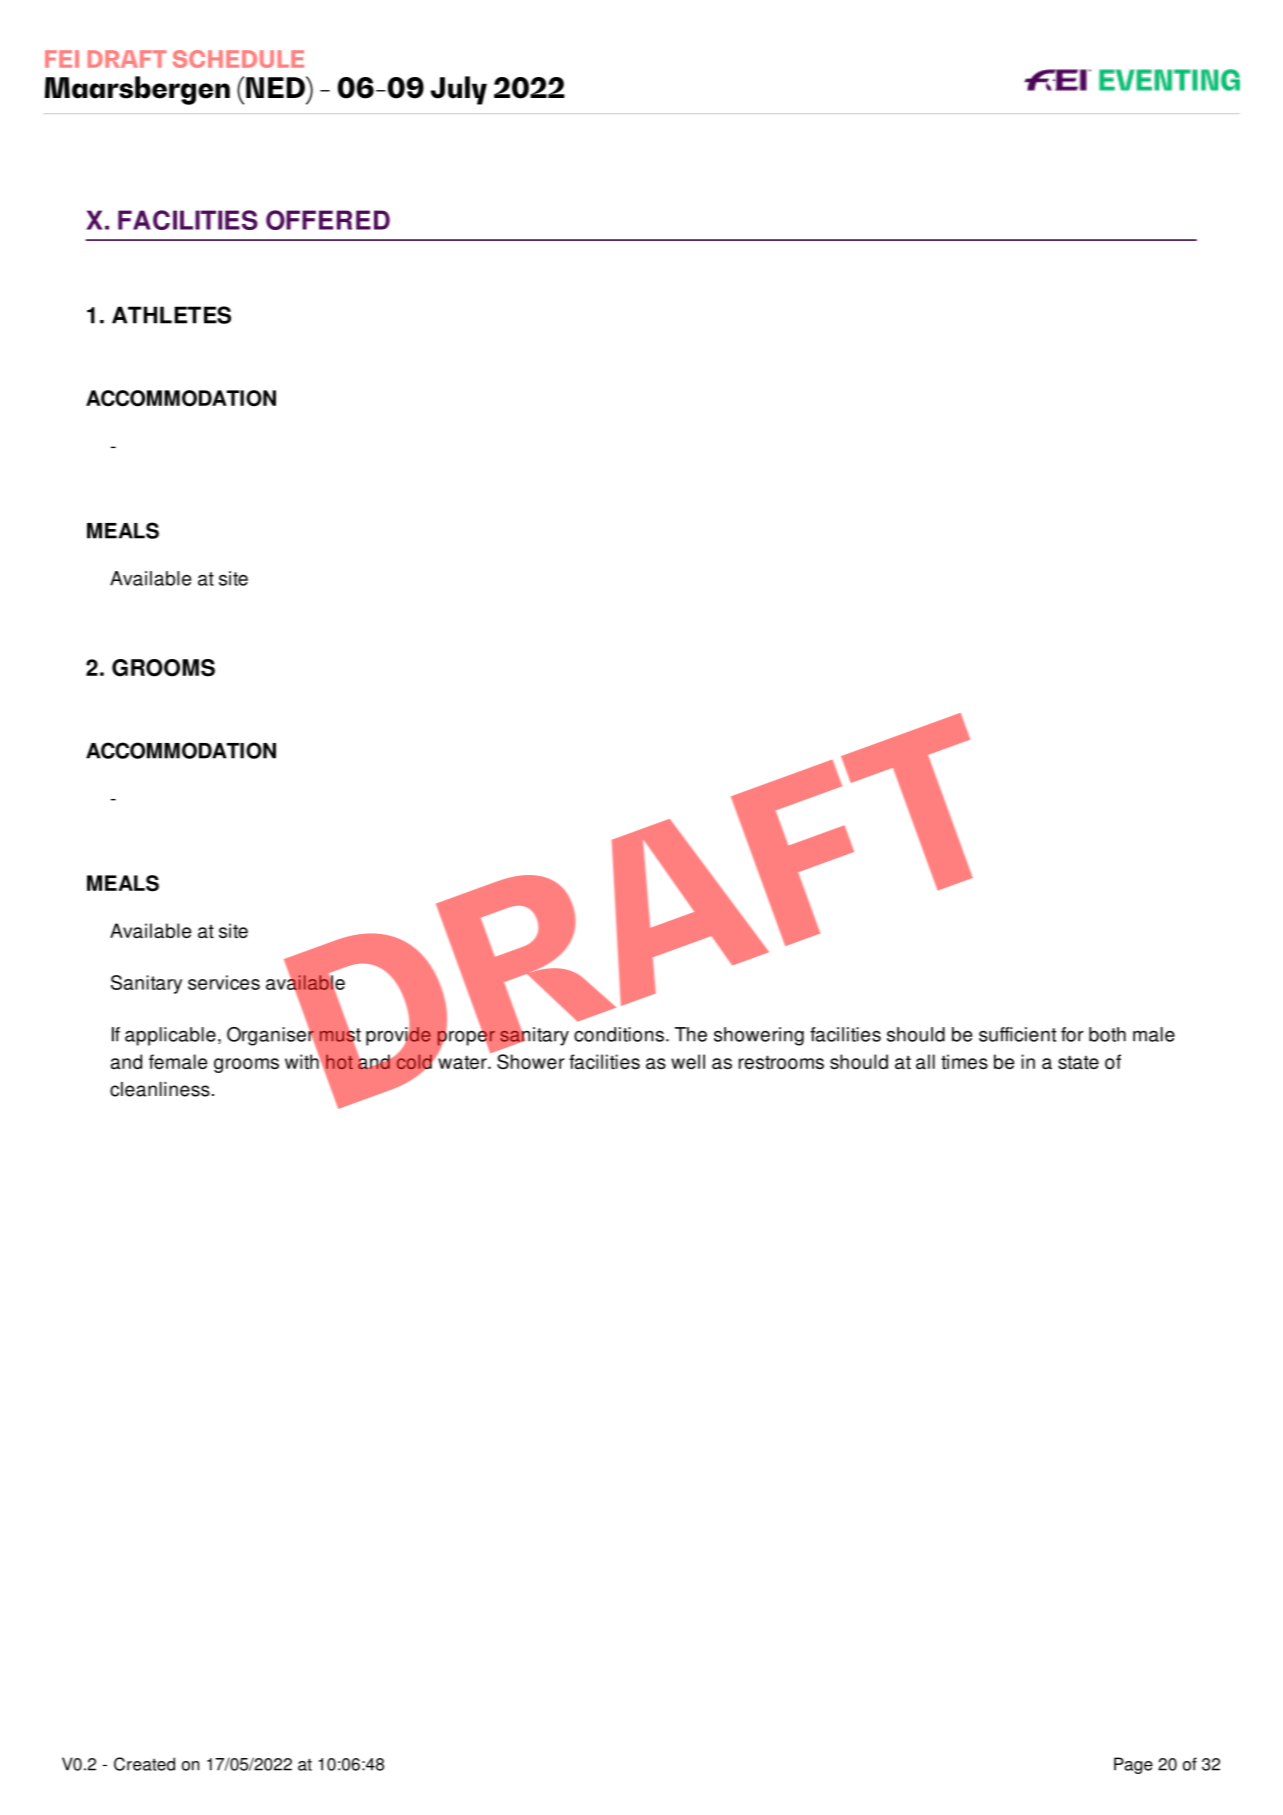  I want to click on well, so click(688, 1061).
